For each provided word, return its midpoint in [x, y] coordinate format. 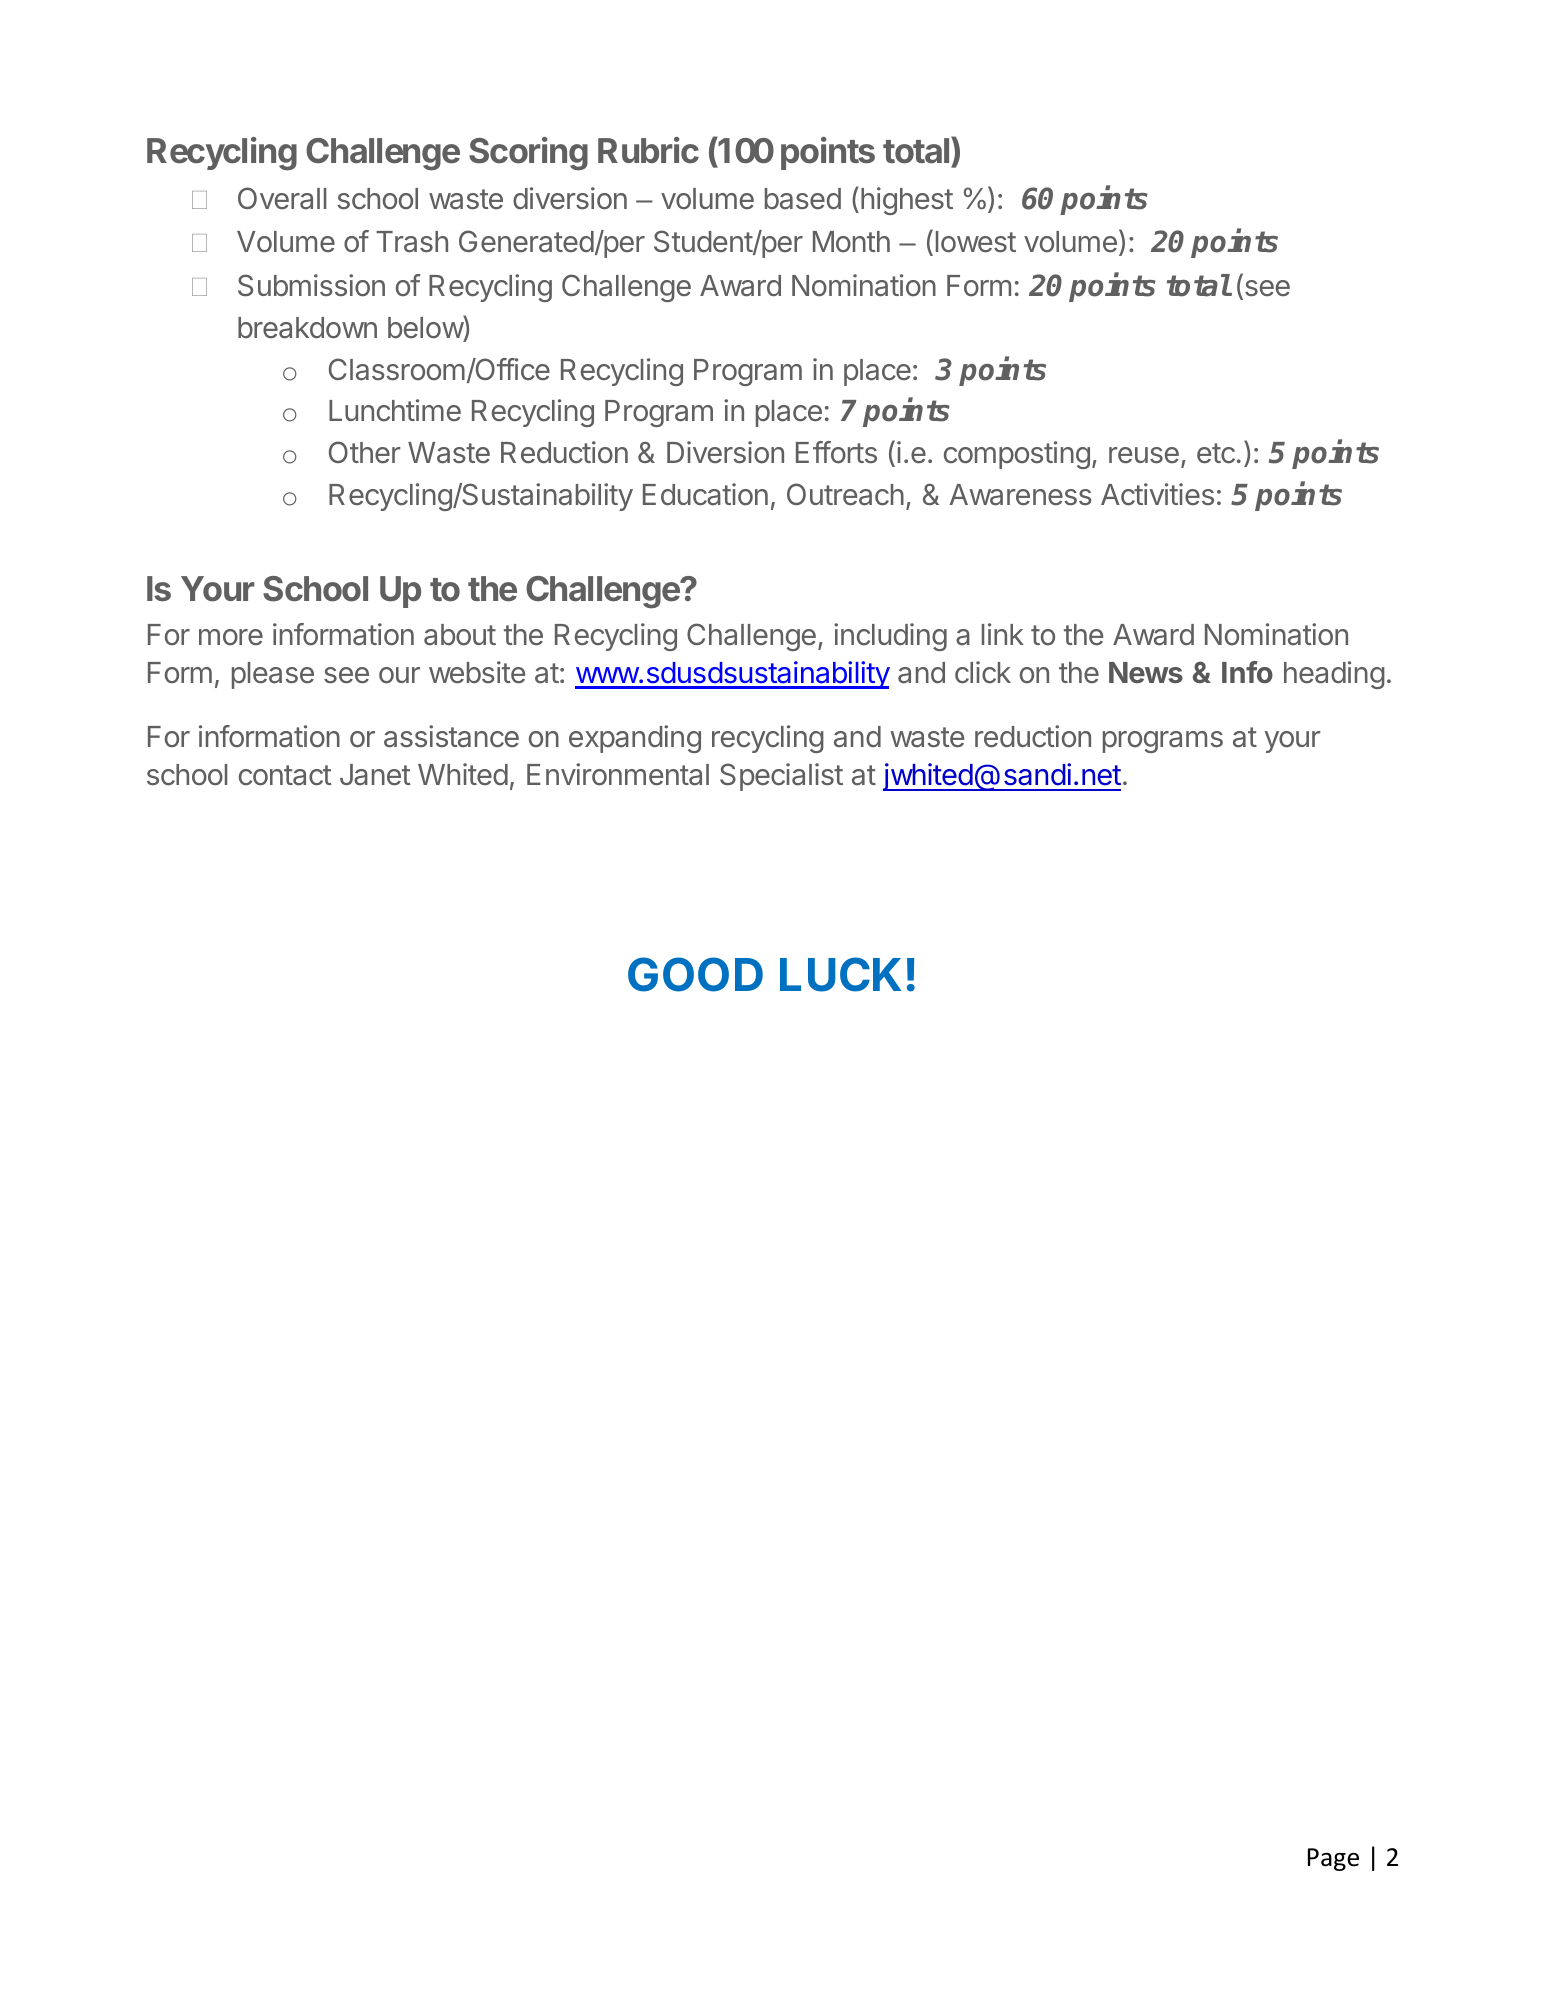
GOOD [695, 974]
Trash [412, 242]
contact [285, 775]
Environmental [618, 774]
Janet [375, 775]
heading [1334, 675]
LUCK [840, 974]
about [460, 635]
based [803, 199]
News [1146, 672]
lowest [976, 242]
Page [1333, 1859]
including [890, 637]
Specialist [781, 777]
